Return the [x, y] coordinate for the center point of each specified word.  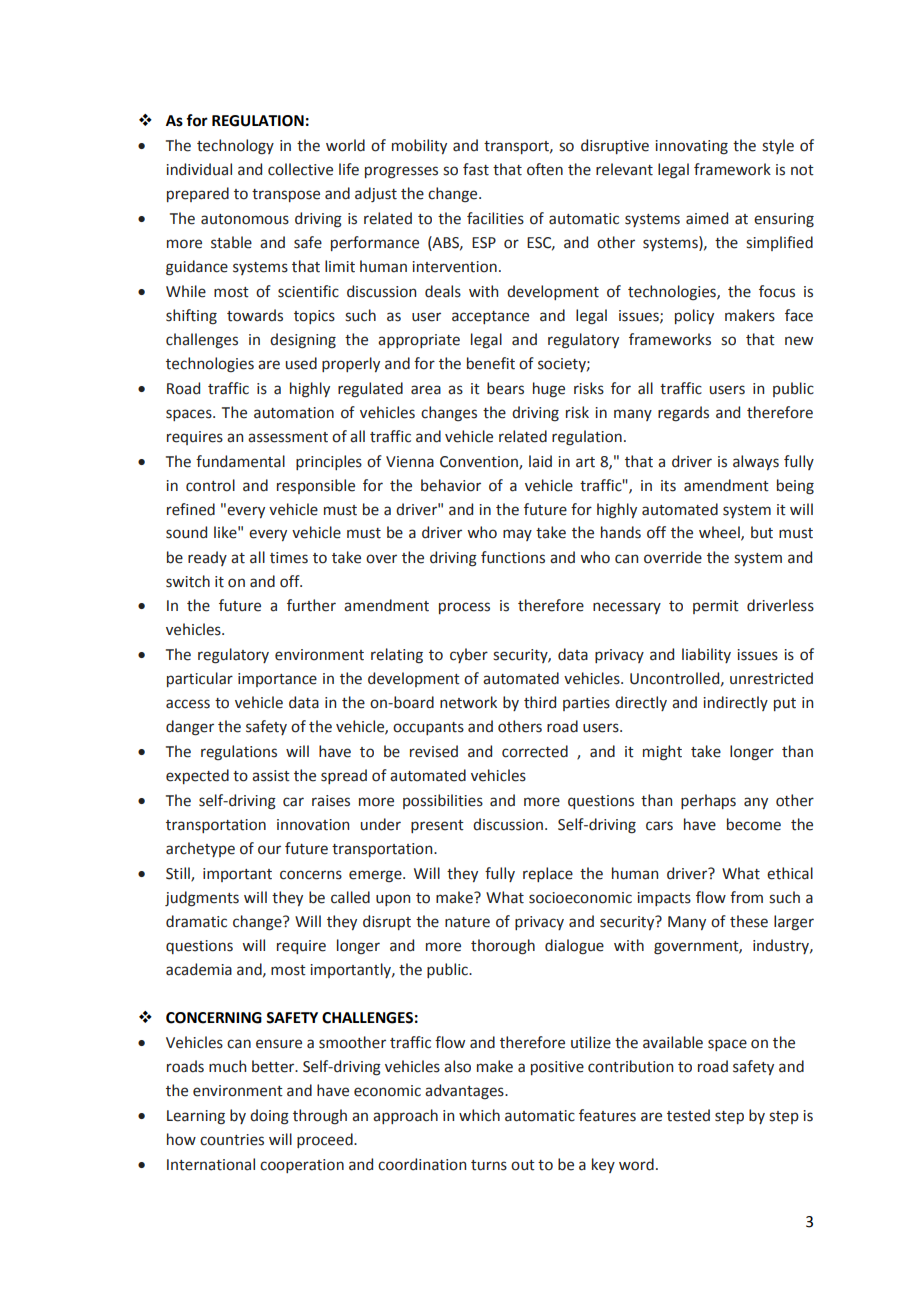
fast [476, 169]
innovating [691, 147]
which [479, 1115]
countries [232, 1140]
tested [688, 1115]
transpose [286, 195]
